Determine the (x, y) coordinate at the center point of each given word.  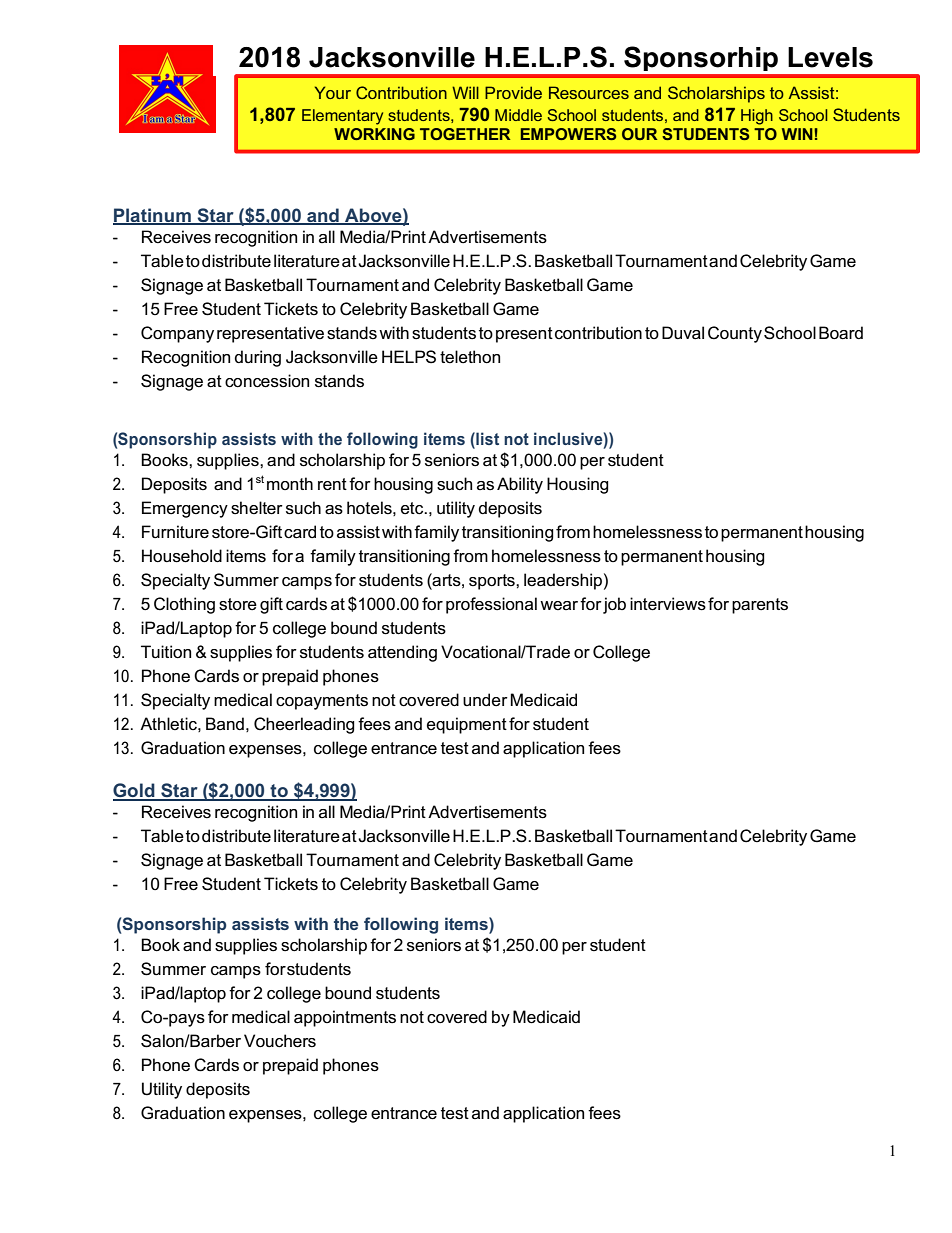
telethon (470, 357)
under (485, 700)
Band (225, 723)
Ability (520, 485)
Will (465, 92)
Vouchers (280, 1041)
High (757, 117)
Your (333, 92)
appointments (345, 1018)
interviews (668, 604)
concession (267, 381)
